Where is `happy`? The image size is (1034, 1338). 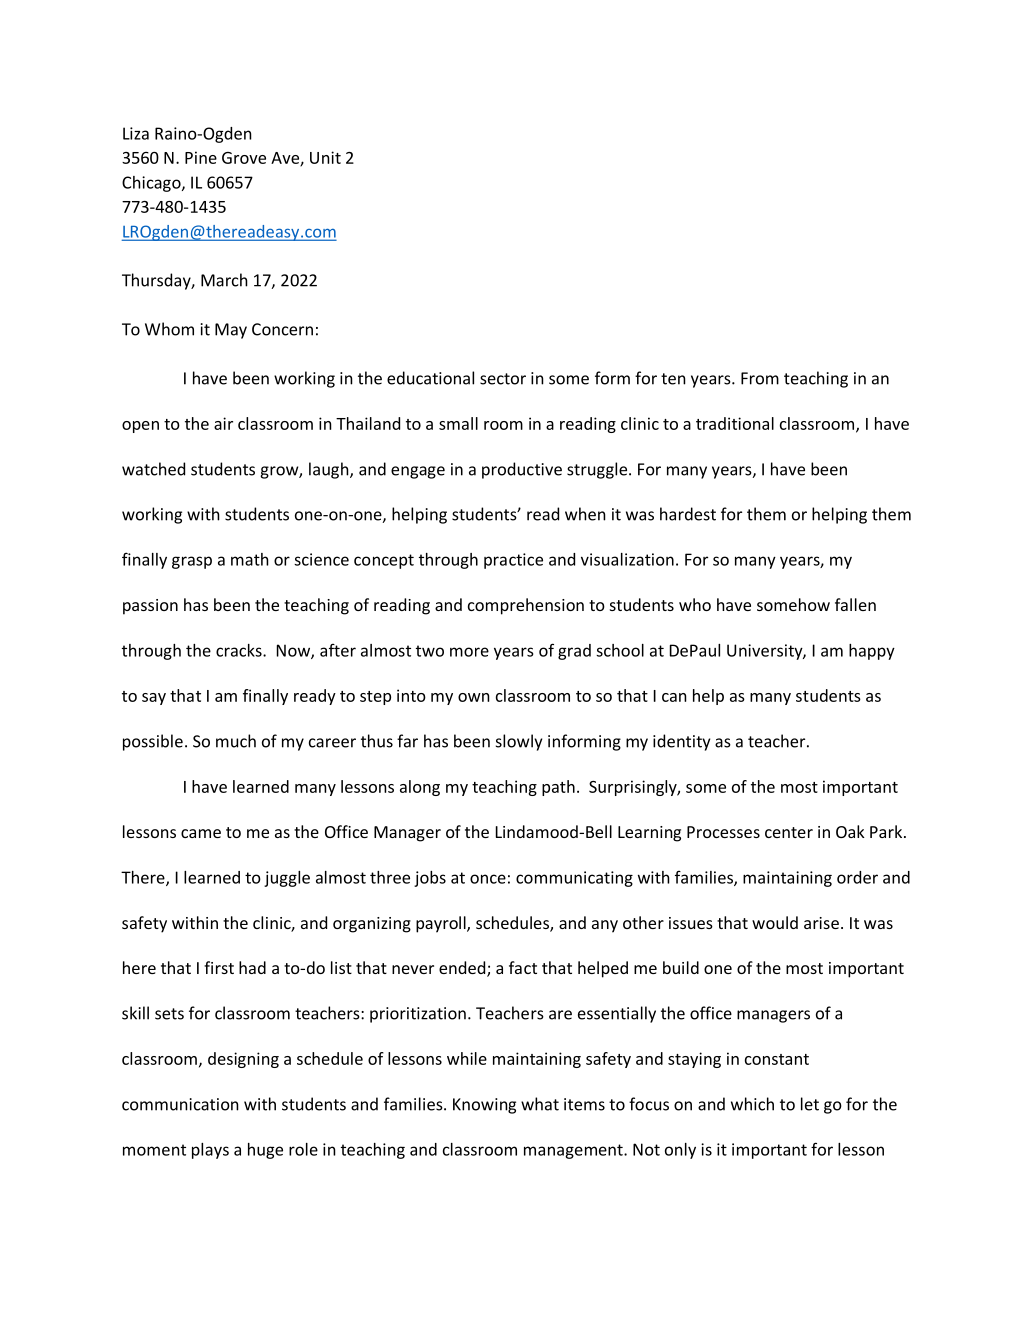
happy is located at coordinates (872, 652).
